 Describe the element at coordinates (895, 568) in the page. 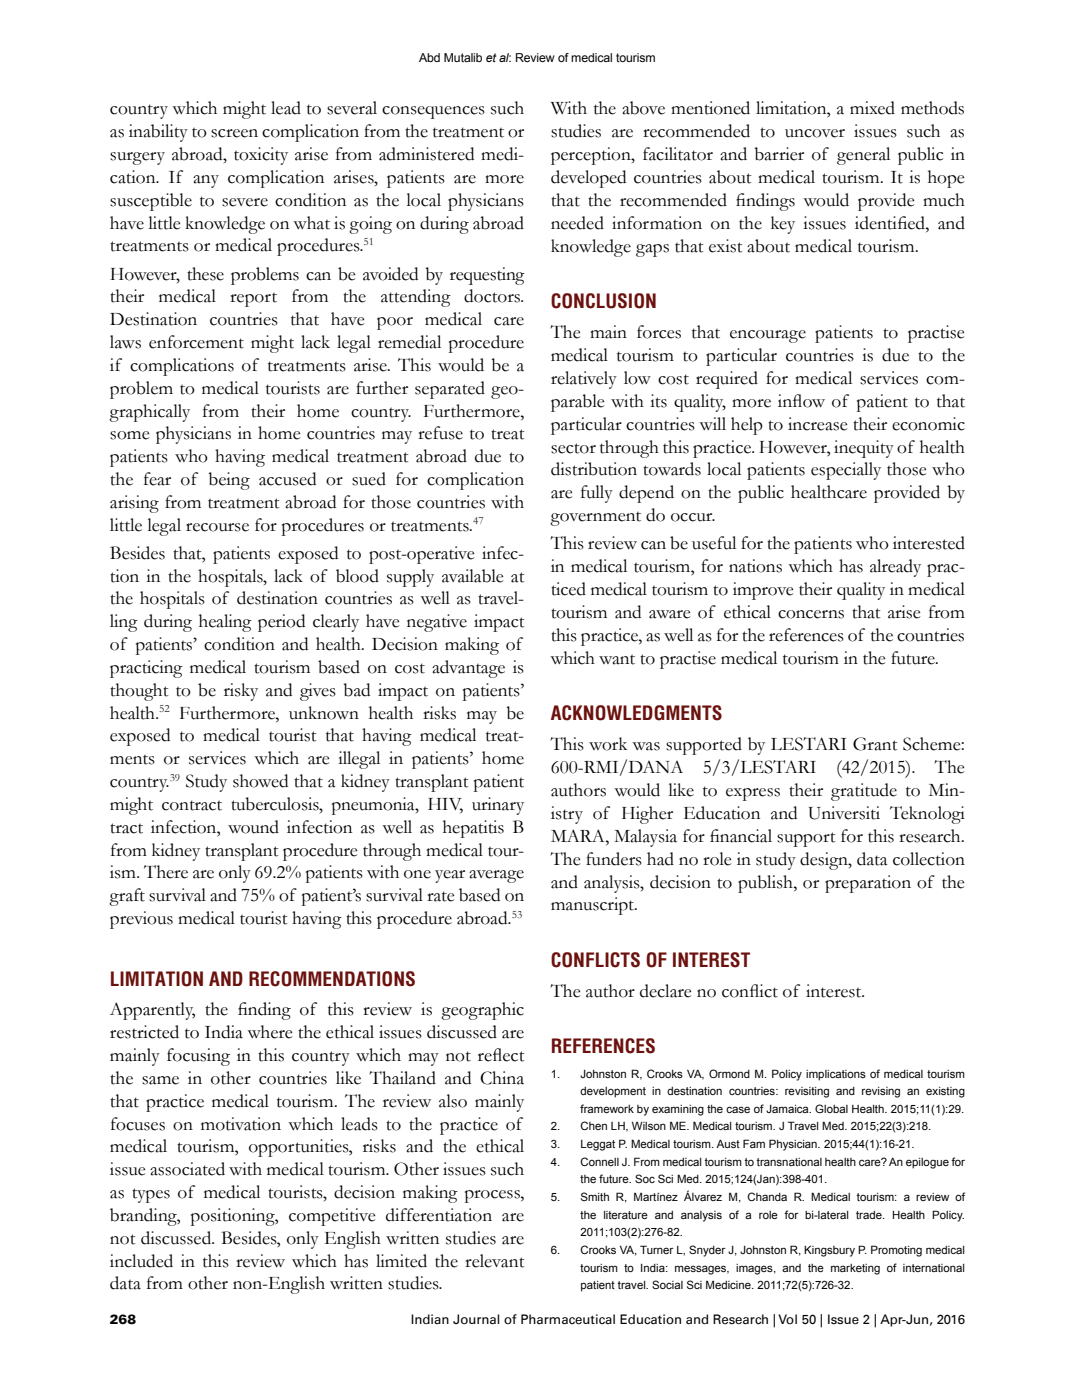

I see `already` at that location.
